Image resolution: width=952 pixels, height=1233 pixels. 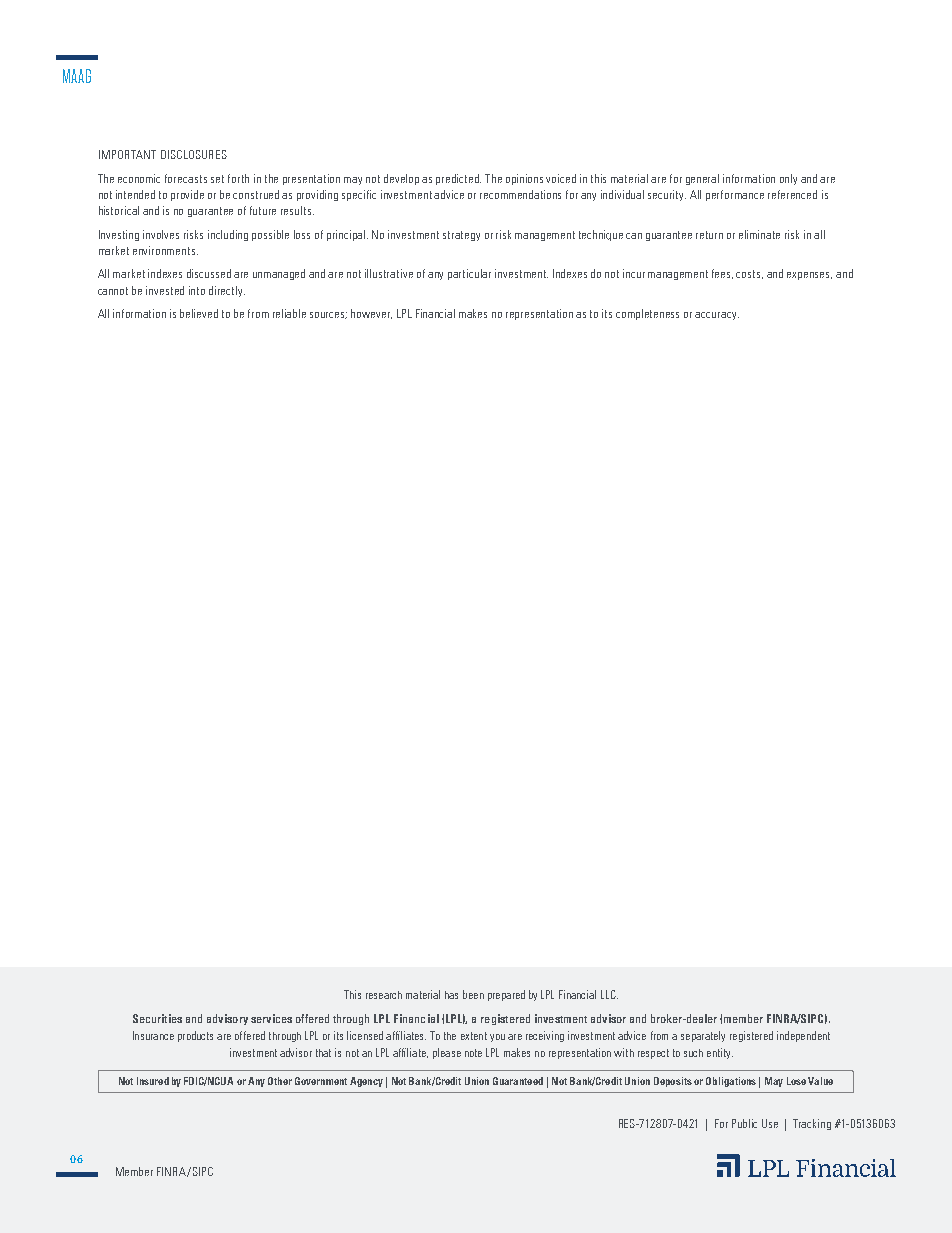 What do you see at coordinates (199, 313) in the image?
I see `believed` at bounding box center [199, 313].
